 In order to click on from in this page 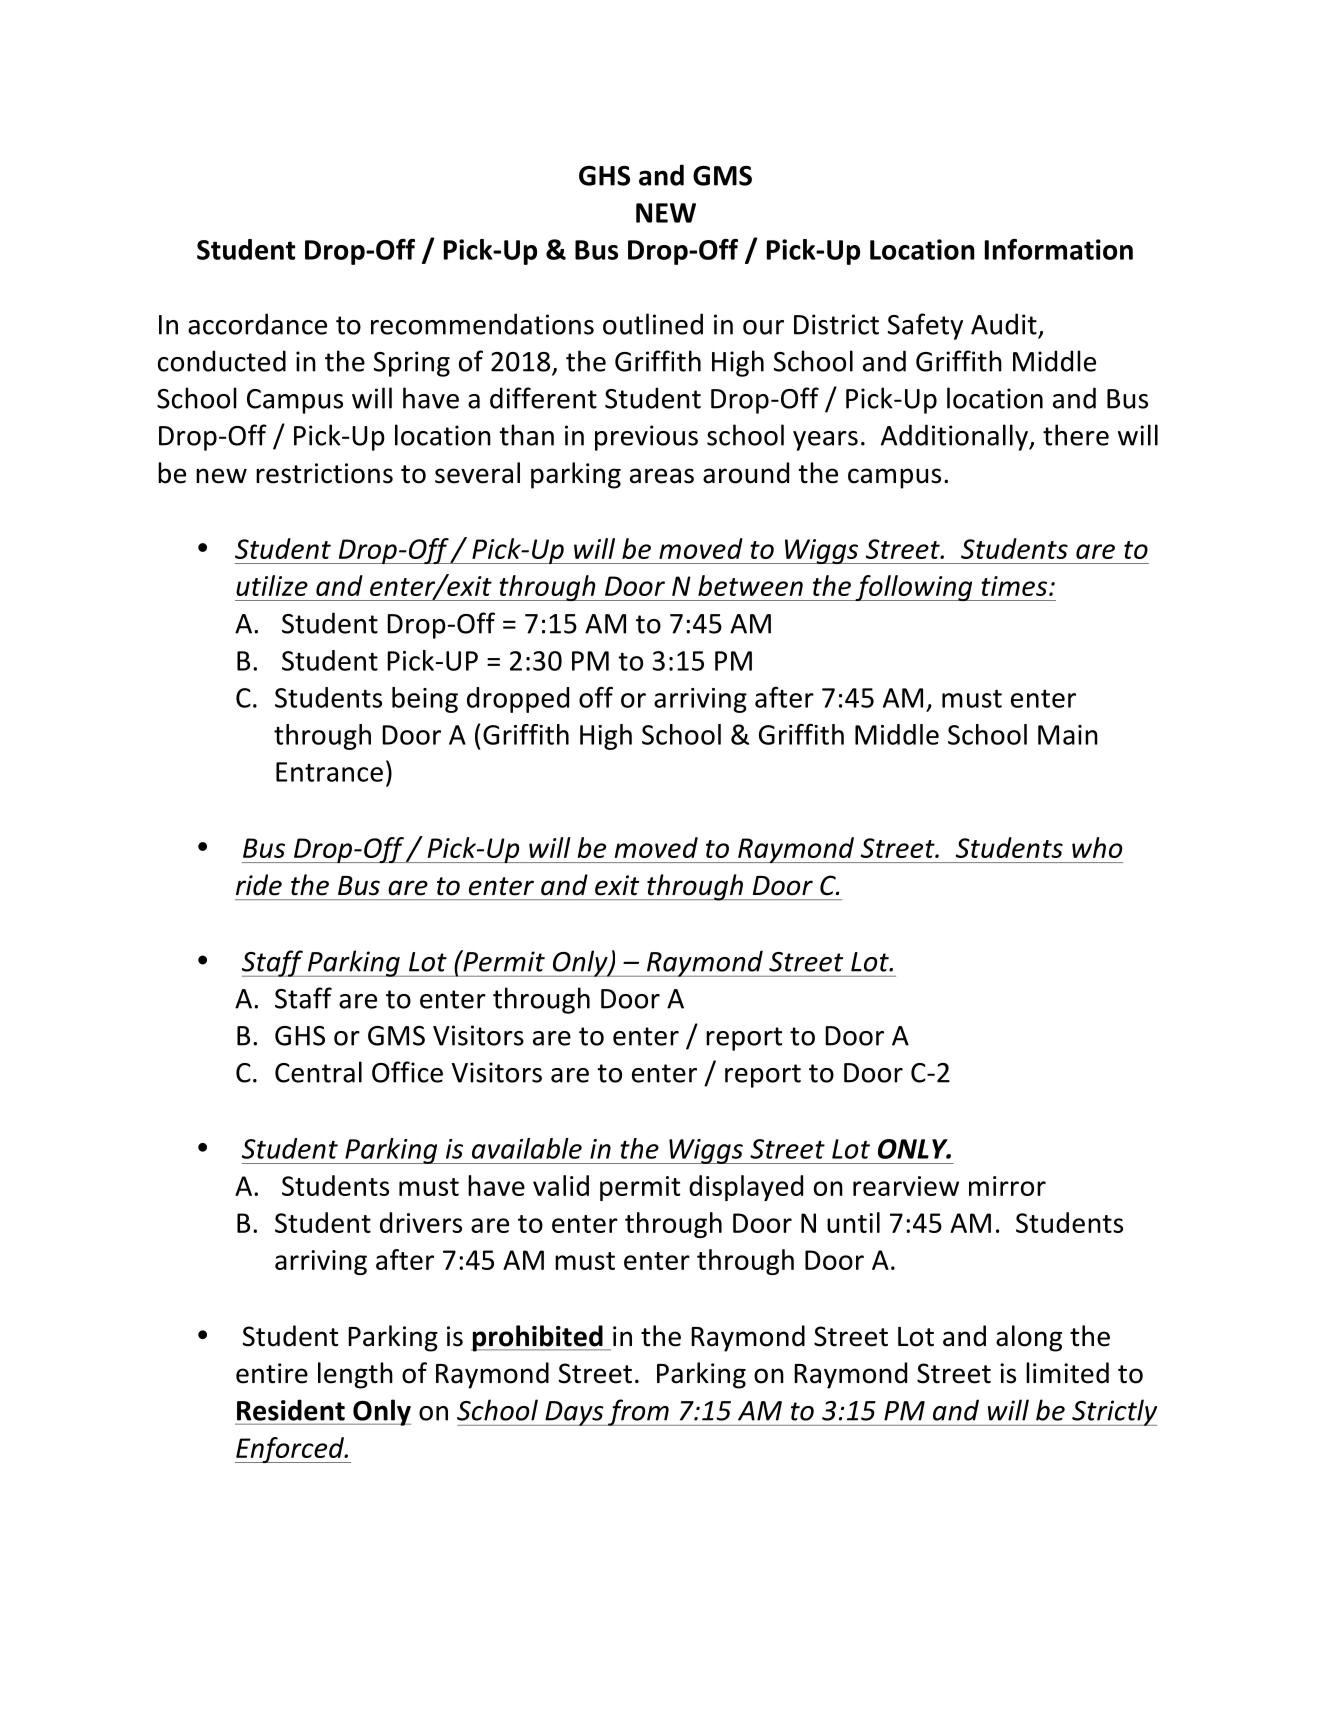, I will do `click(638, 1412)`.
